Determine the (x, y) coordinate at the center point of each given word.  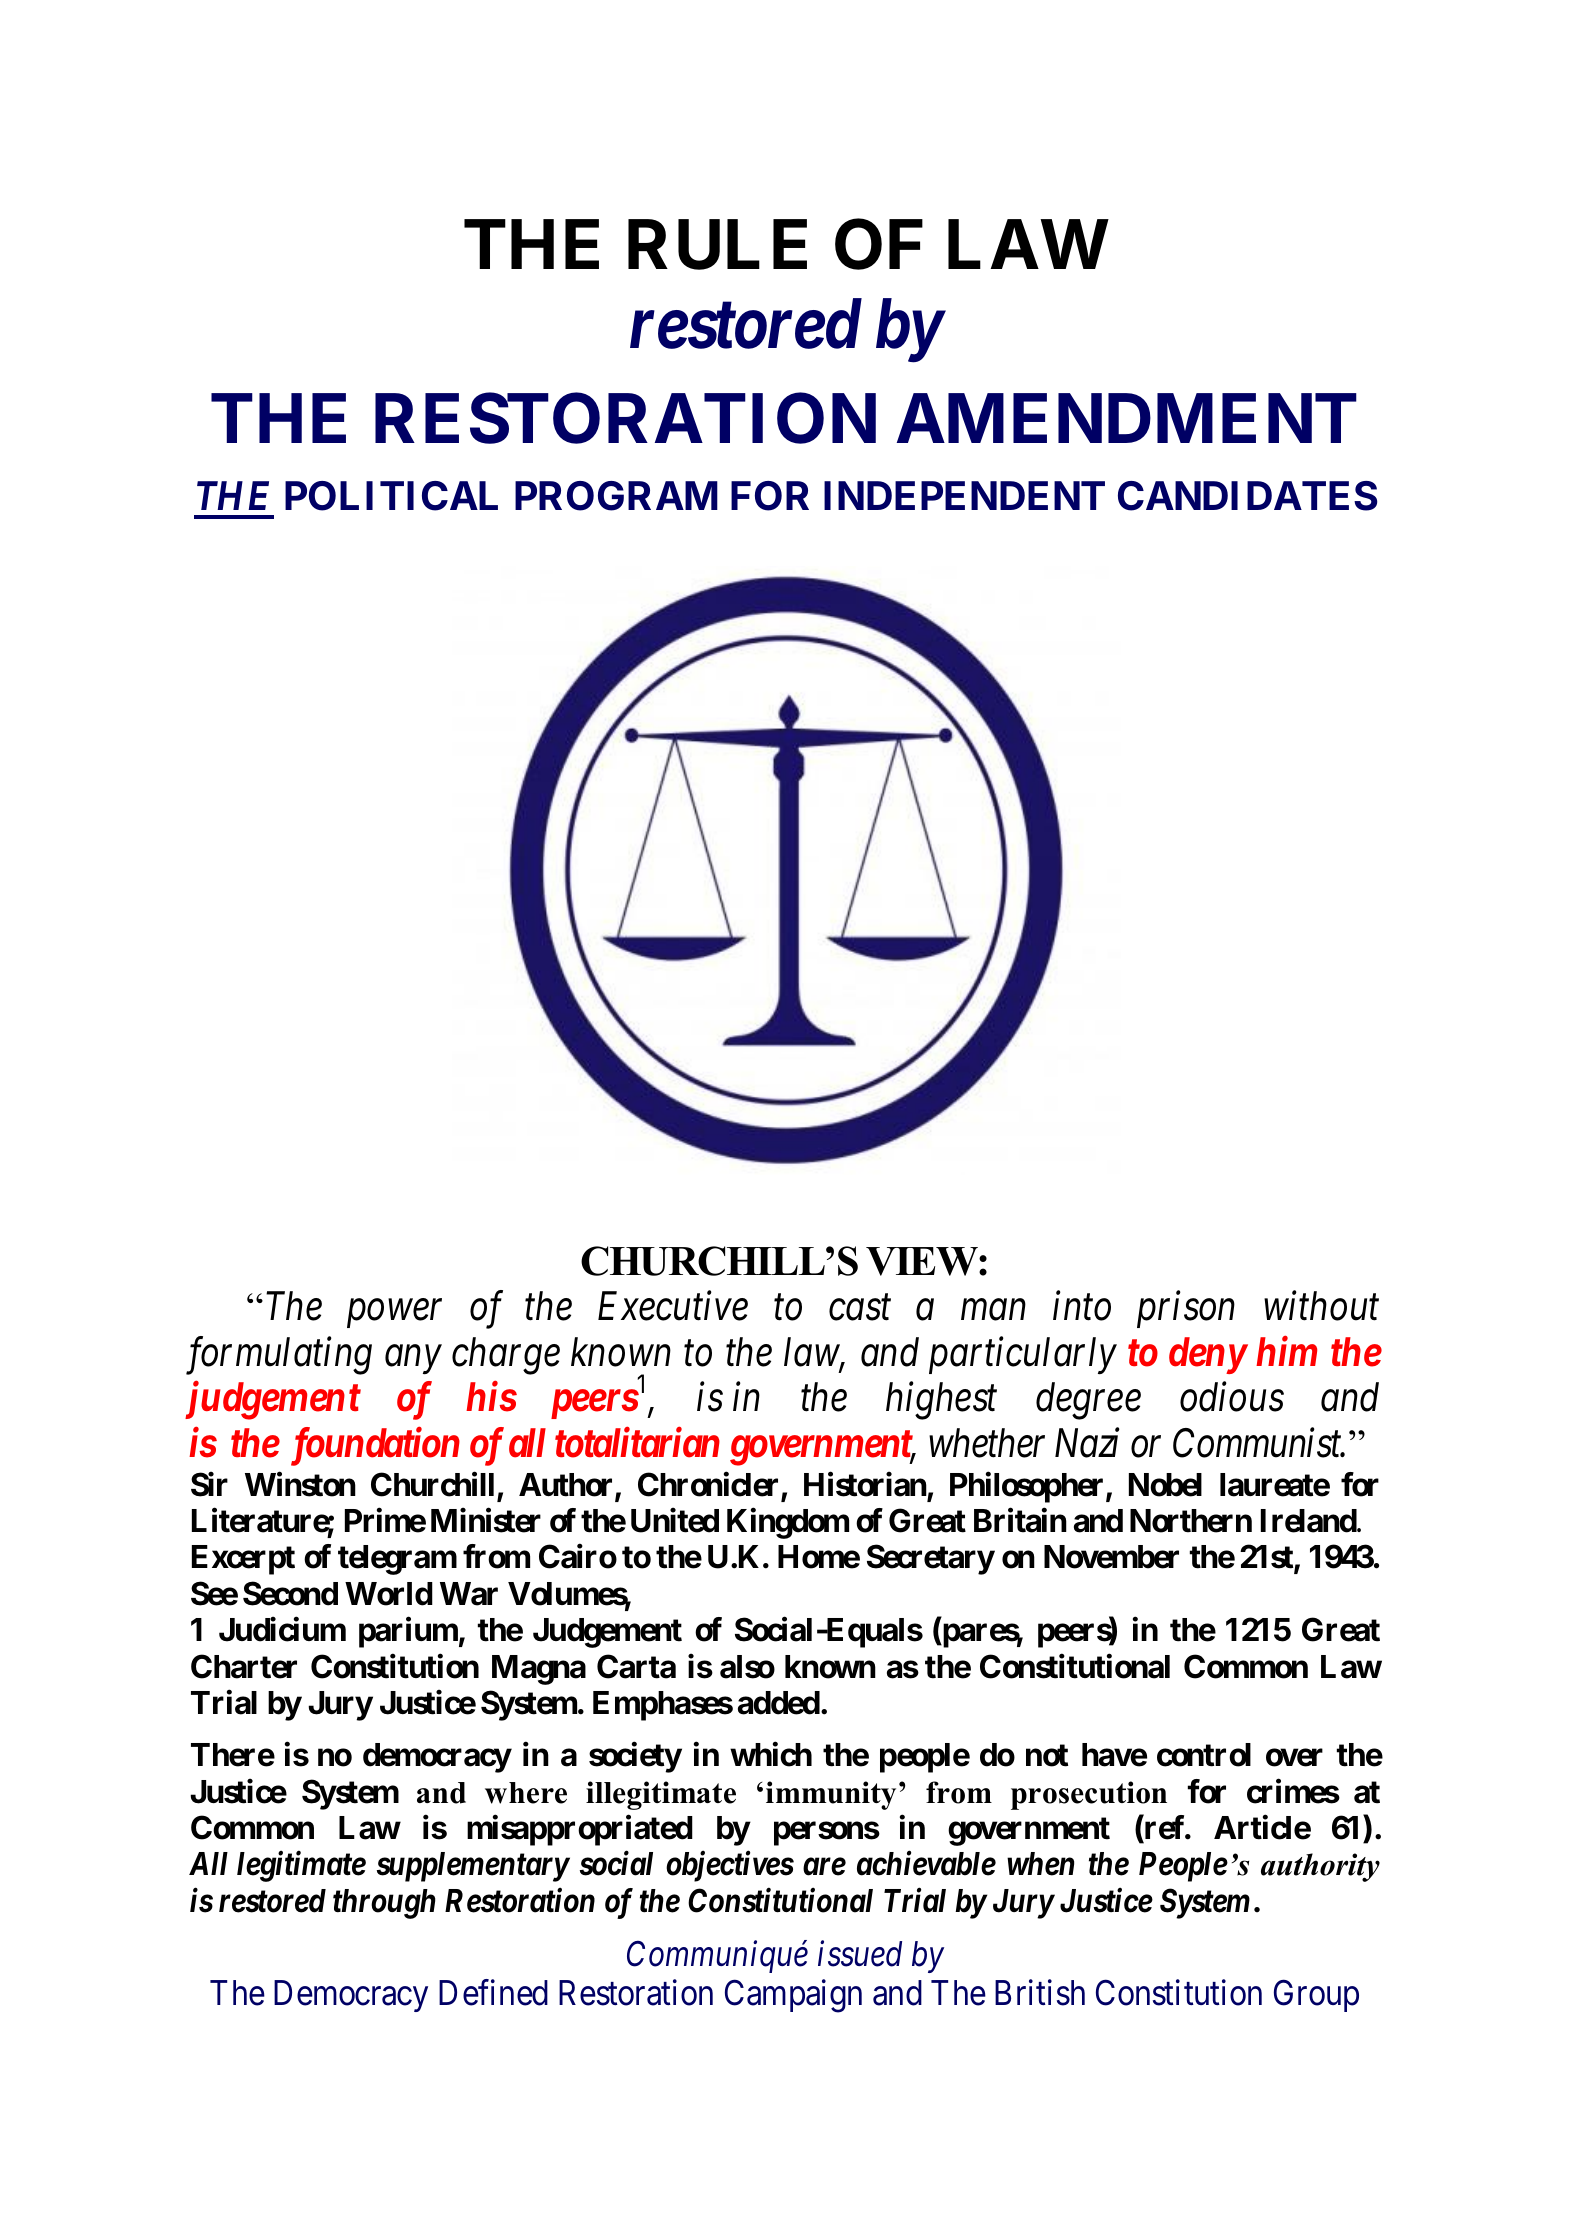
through (384, 1904)
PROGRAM (616, 496)
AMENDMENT (1127, 418)
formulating (279, 1356)
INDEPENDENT (964, 495)
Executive (673, 1307)
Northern (1191, 1521)
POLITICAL (391, 496)
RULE (717, 245)
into (1082, 1307)
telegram (397, 1560)
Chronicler (708, 1484)
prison (1186, 1310)
